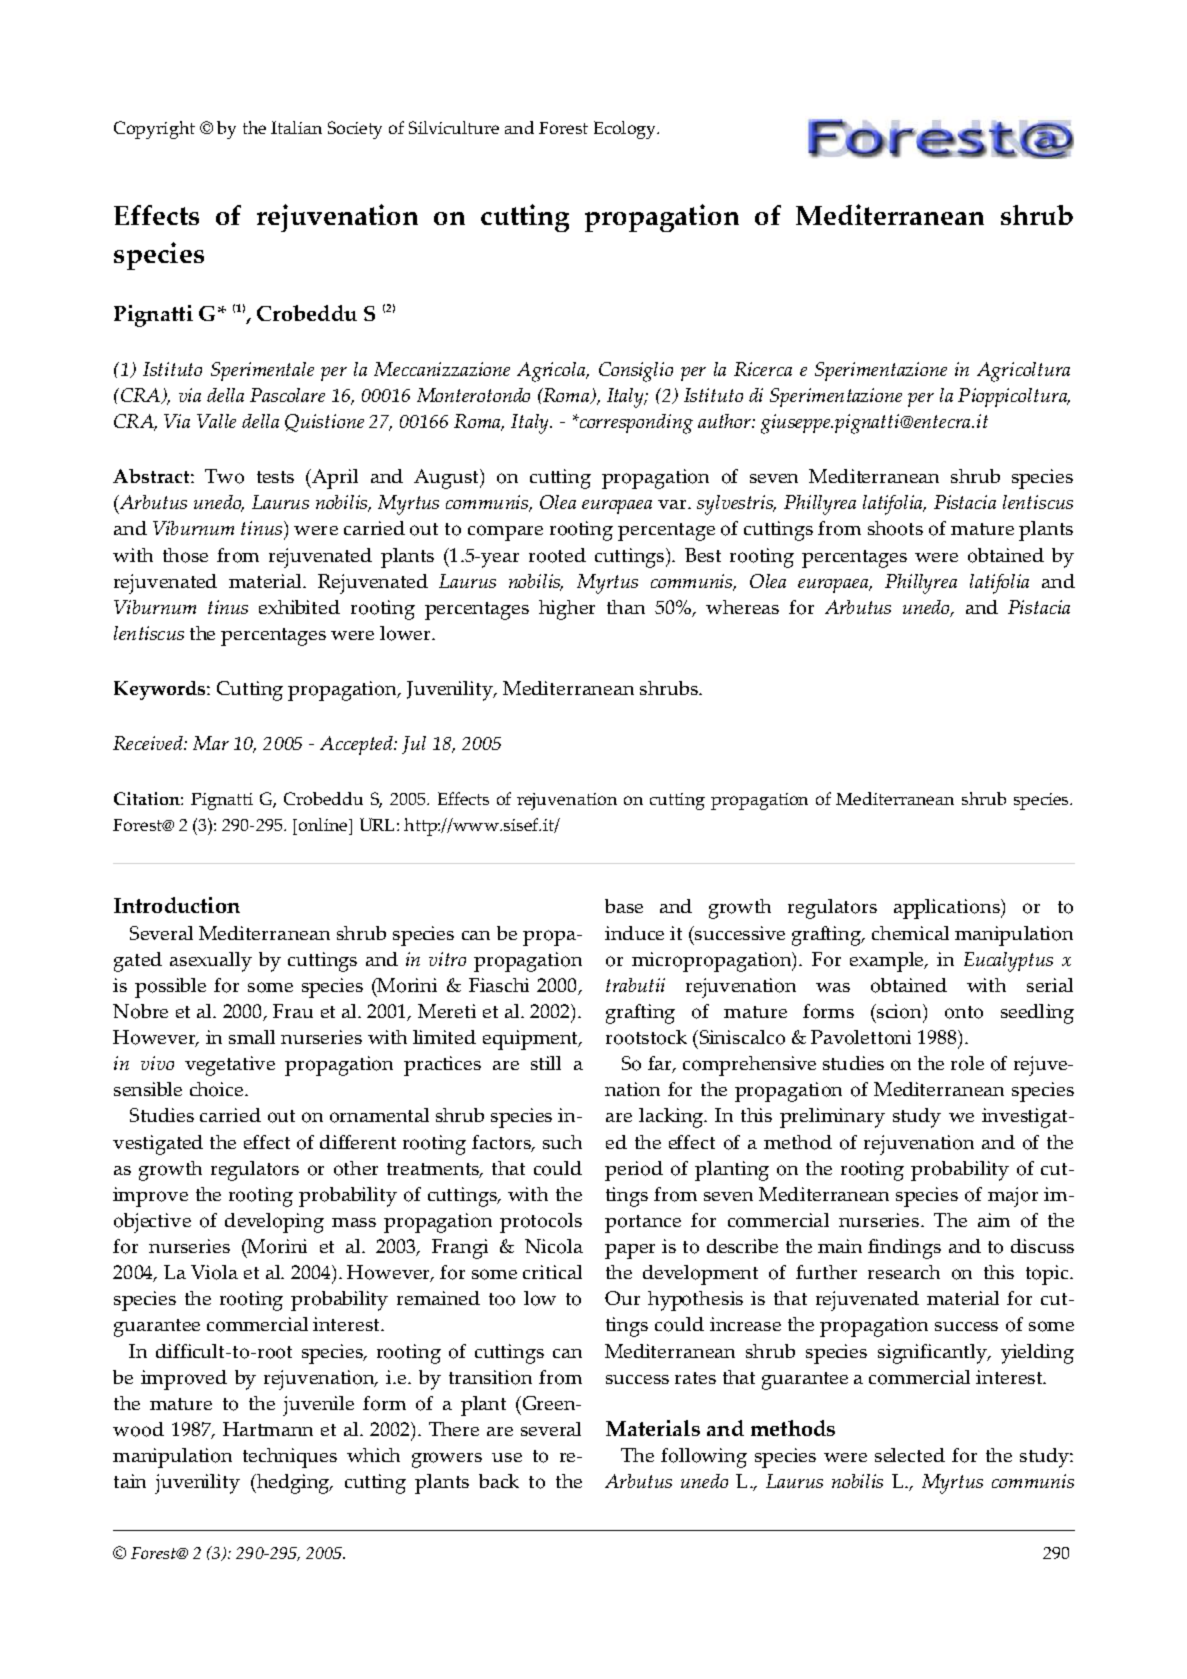 The height and width of the image is (1679, 1187). Describe the element at coordinates (725, 421) in the image. I see `author` at that location.
